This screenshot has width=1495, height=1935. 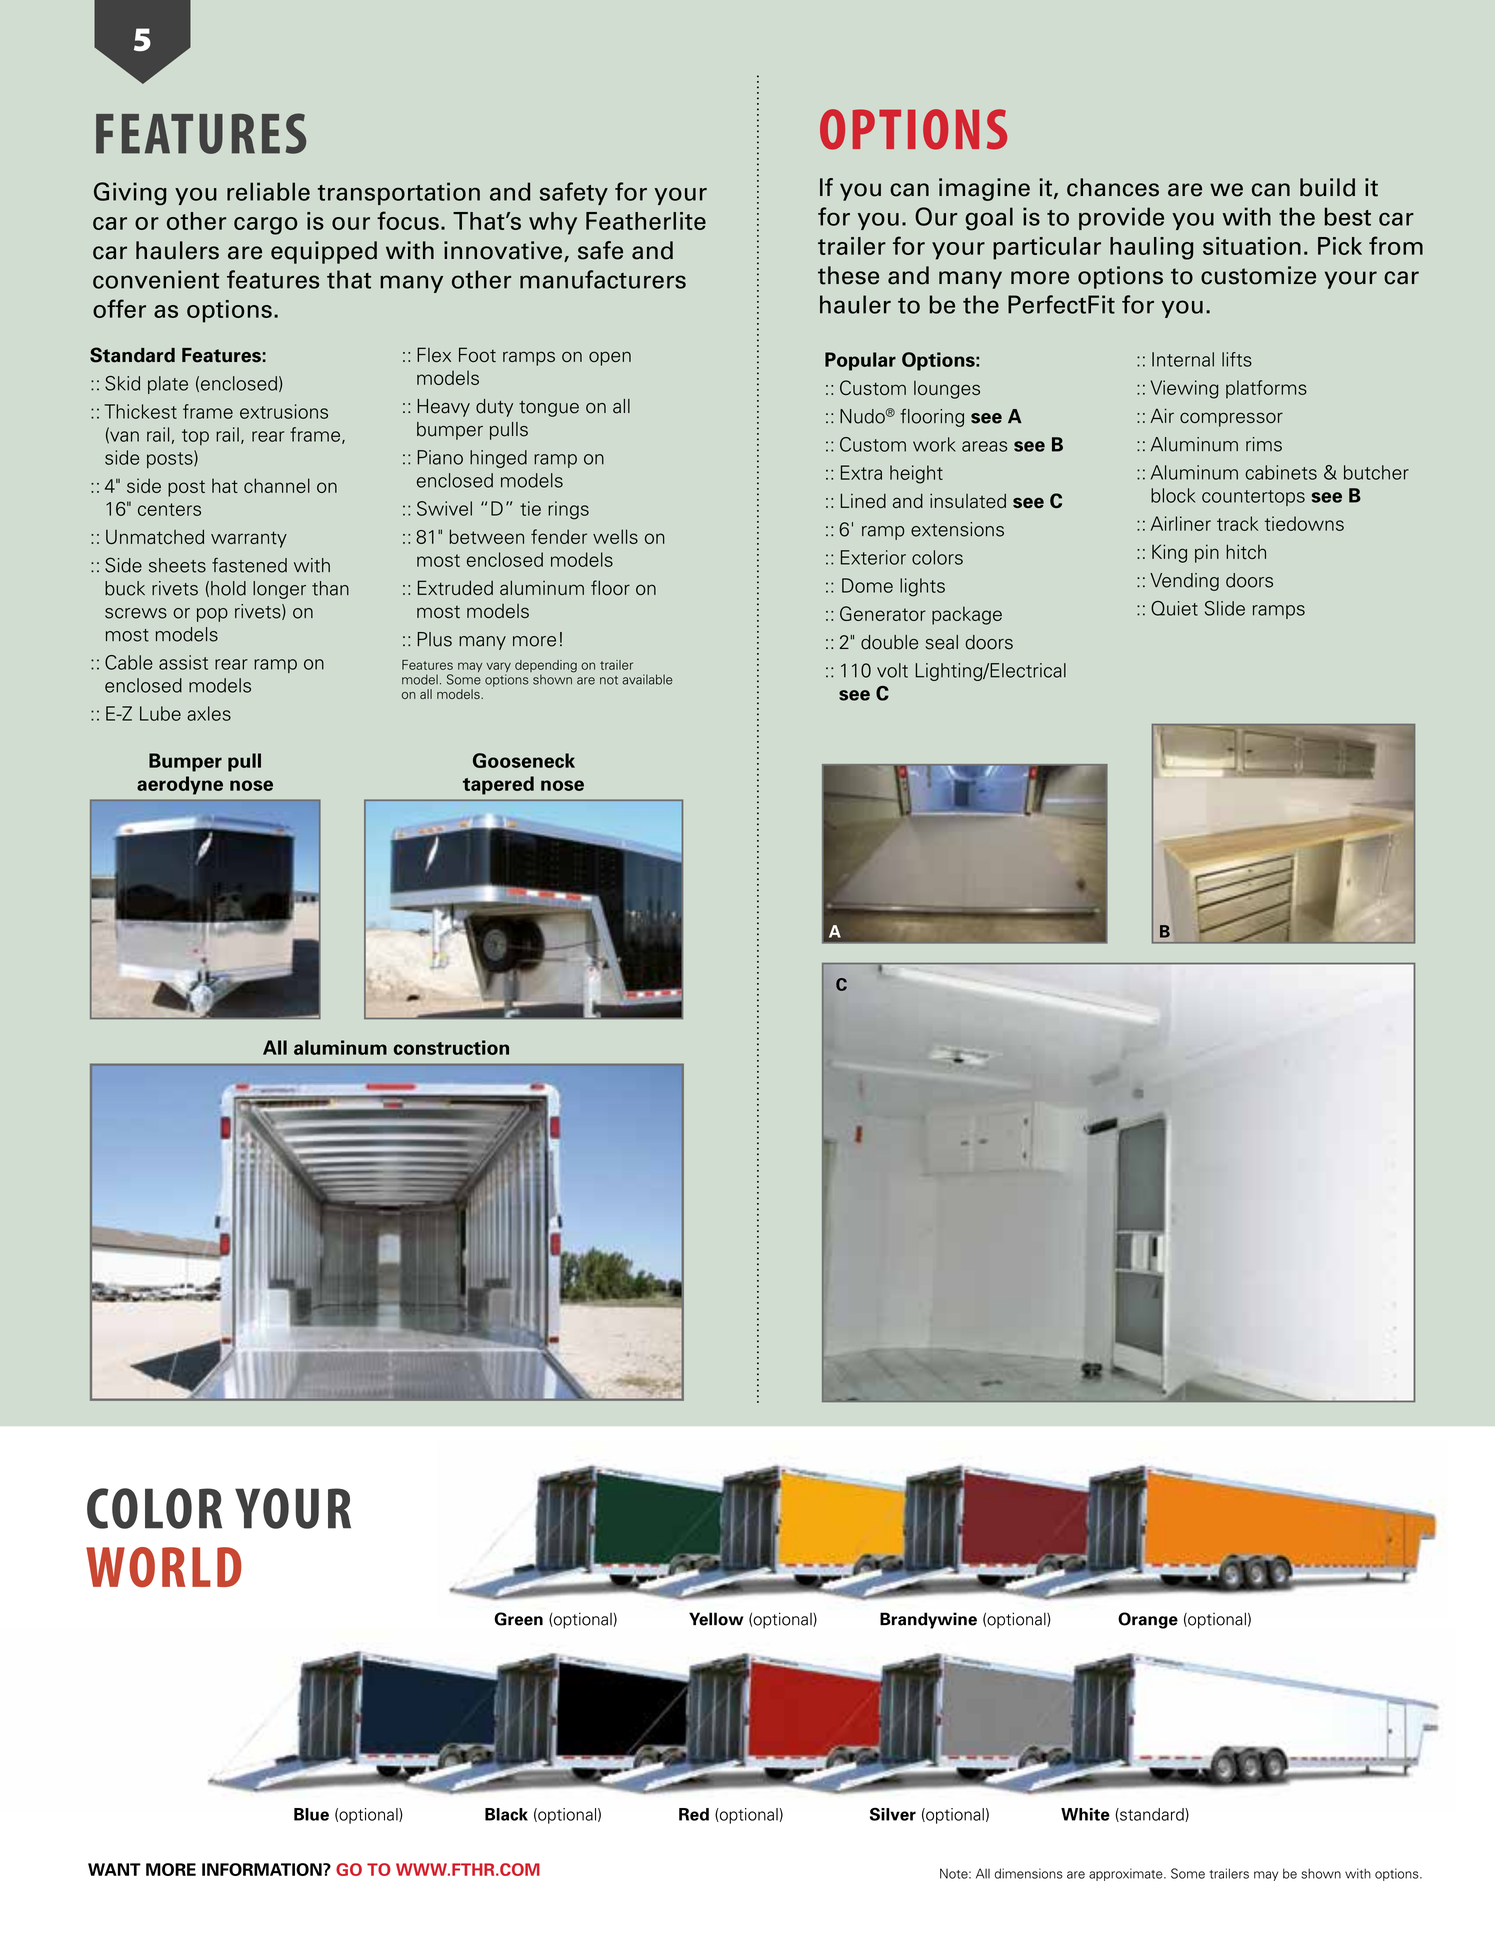 What do you see at coordinates (451, 1047) in the screenshot?
I see `construction` at bounding box center [451, 1047].
